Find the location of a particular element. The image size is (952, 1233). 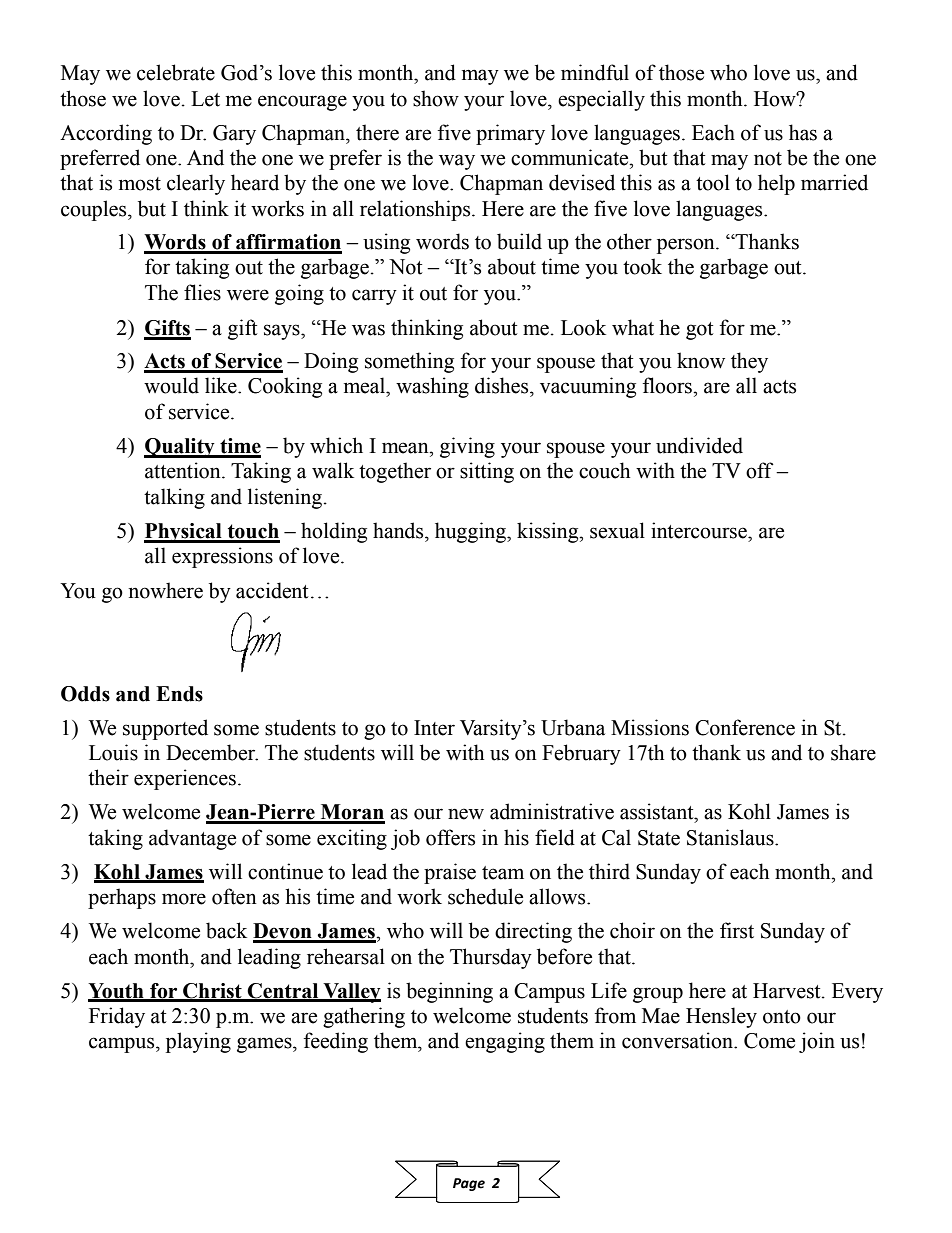

new is located at coordinates (466, 814).
